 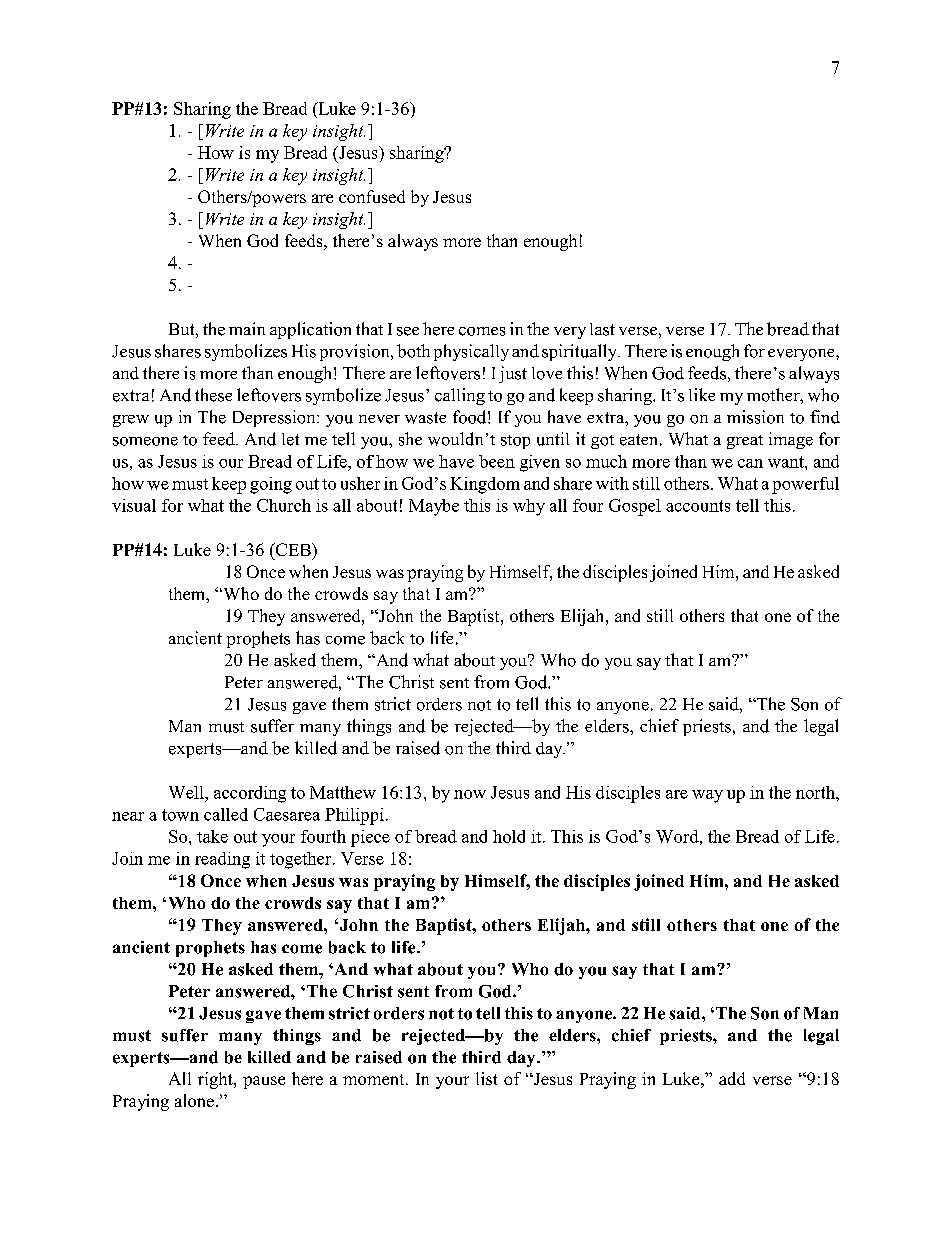 What do you see at coordinates (372, 196) in the screenshot?
I see `confused` at bounding box center [372, 196].
